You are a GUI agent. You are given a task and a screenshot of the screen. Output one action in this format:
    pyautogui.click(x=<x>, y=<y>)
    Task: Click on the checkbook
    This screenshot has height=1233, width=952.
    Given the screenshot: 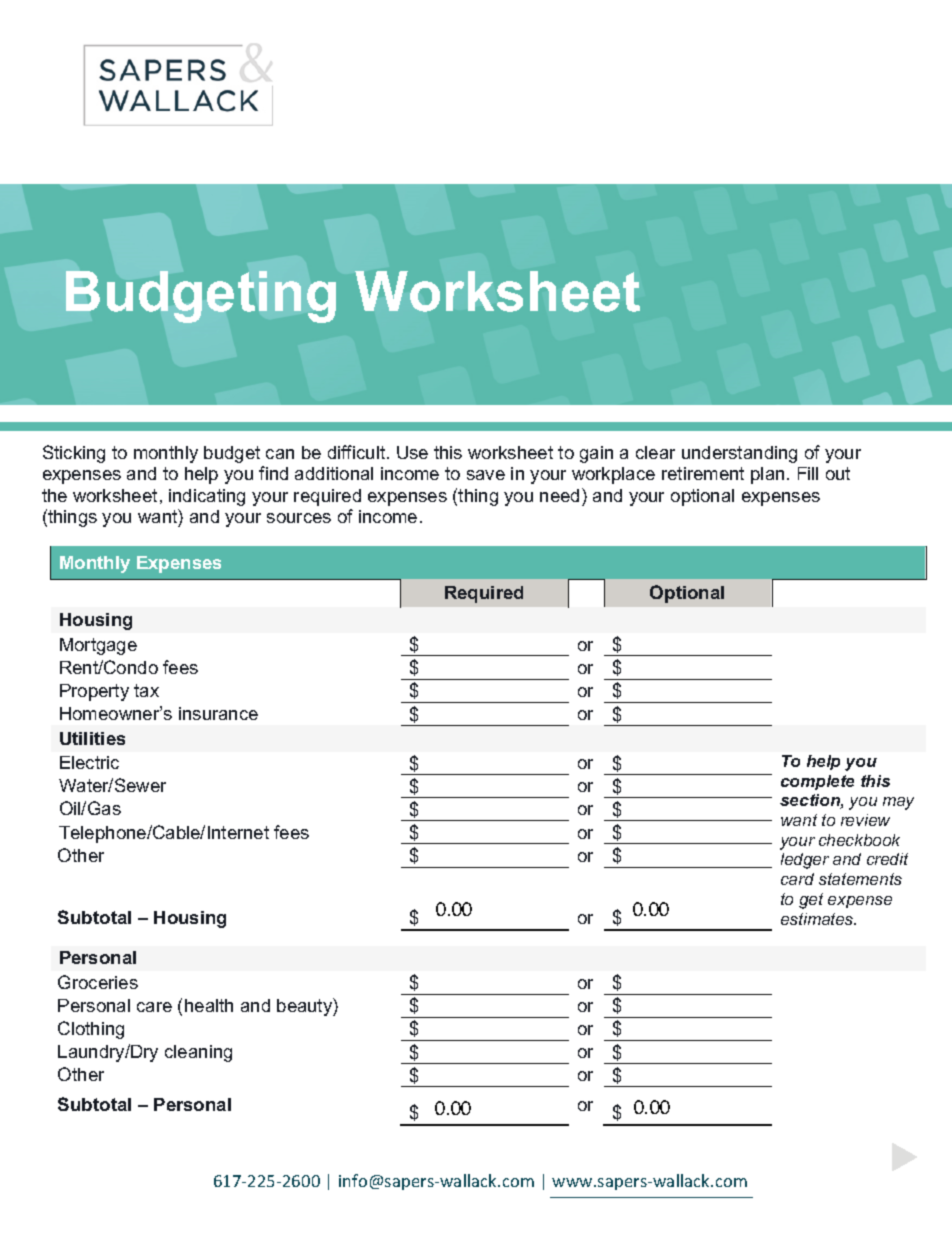 What is the action you would take?
    pyautogui.click(x=859, y=840)
